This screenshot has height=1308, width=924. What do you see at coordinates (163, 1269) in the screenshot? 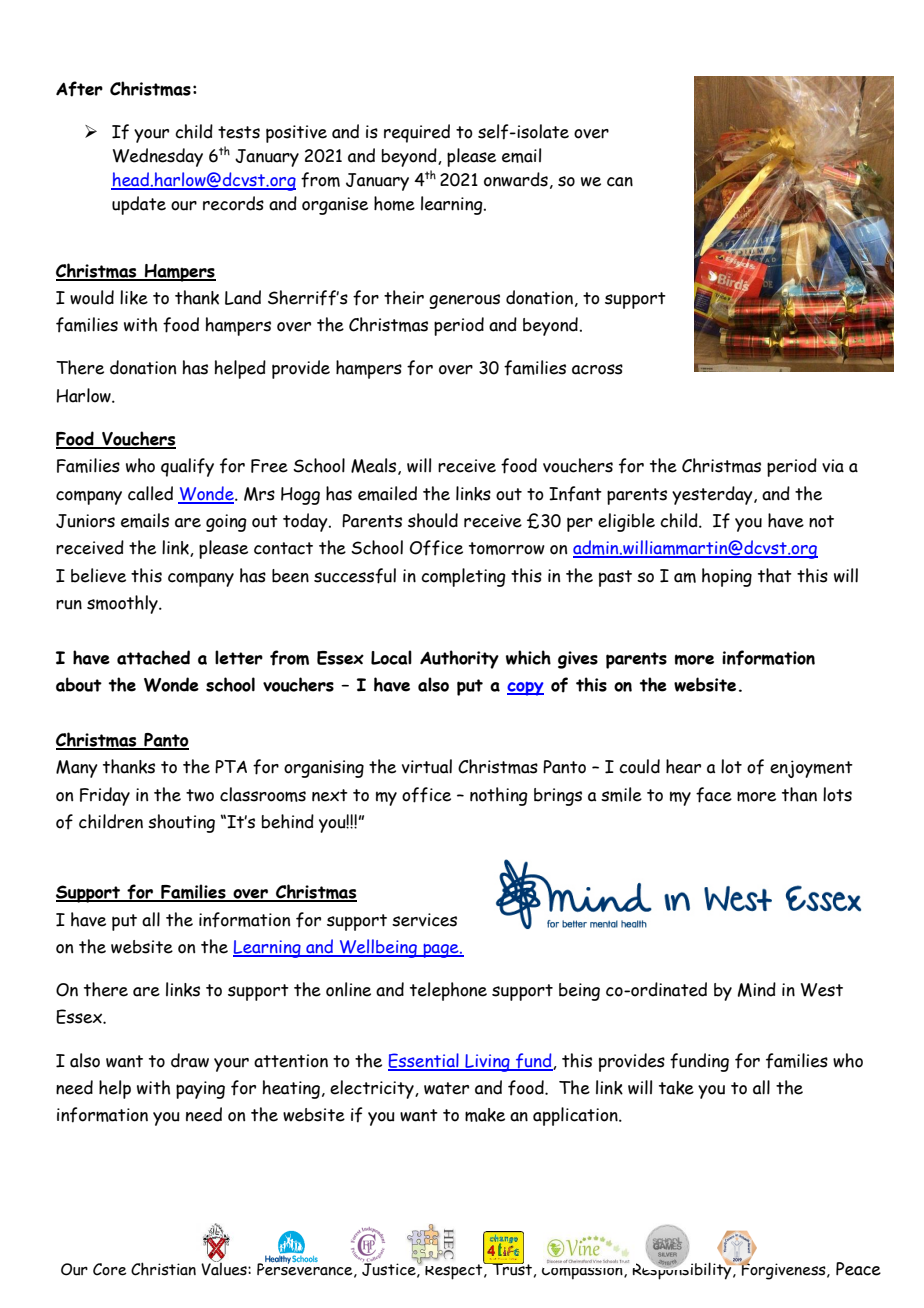
I see `Christian` at bounding box center [163, 1269].
